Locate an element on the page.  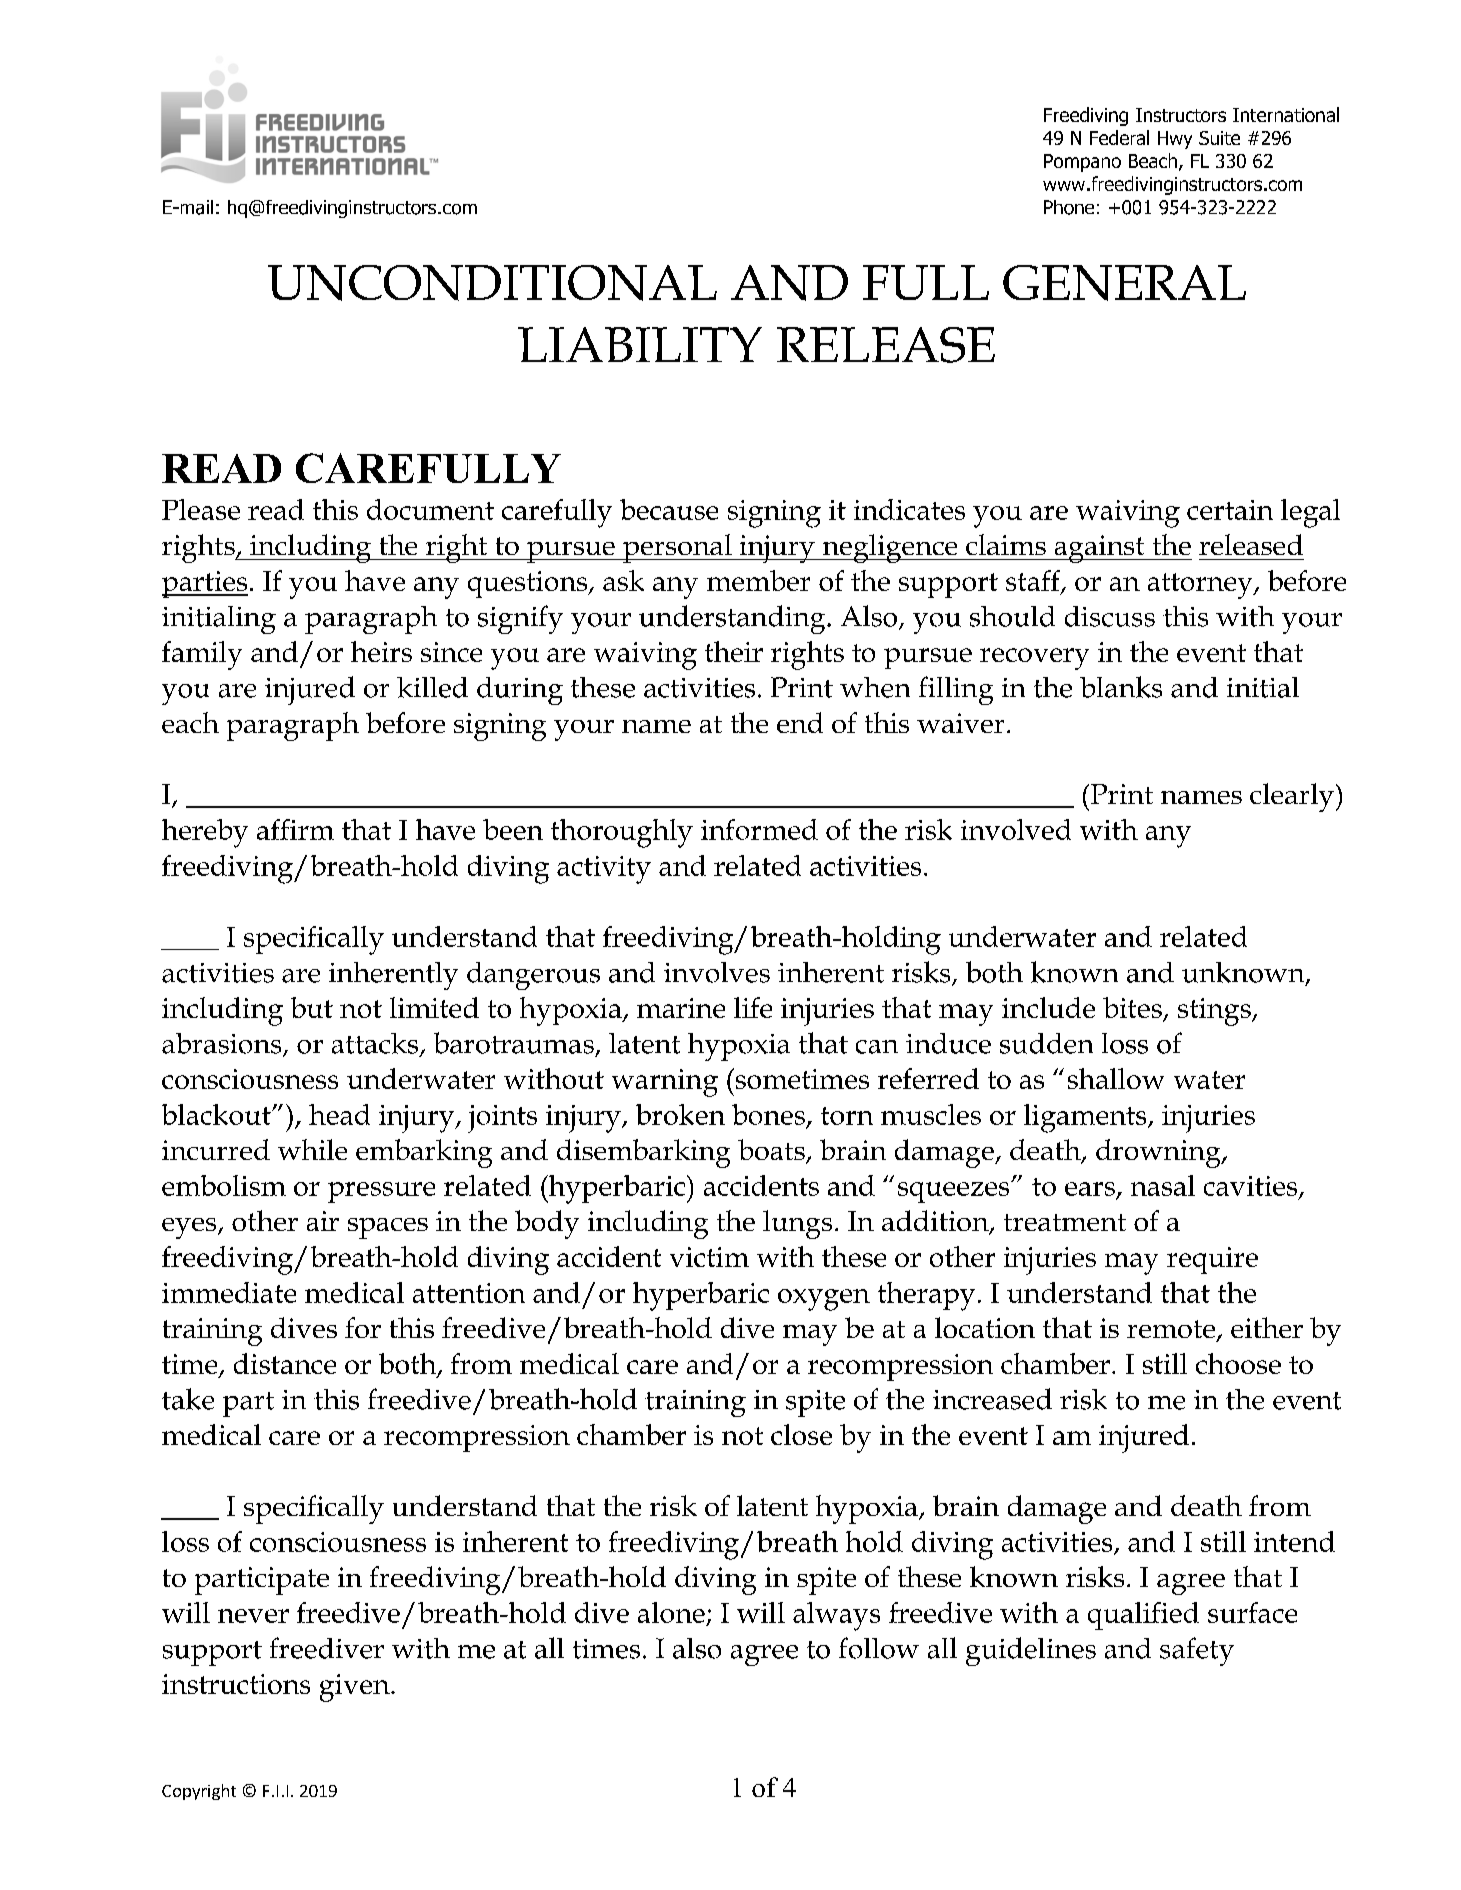
victim is located at coordinates (709, 1257).
